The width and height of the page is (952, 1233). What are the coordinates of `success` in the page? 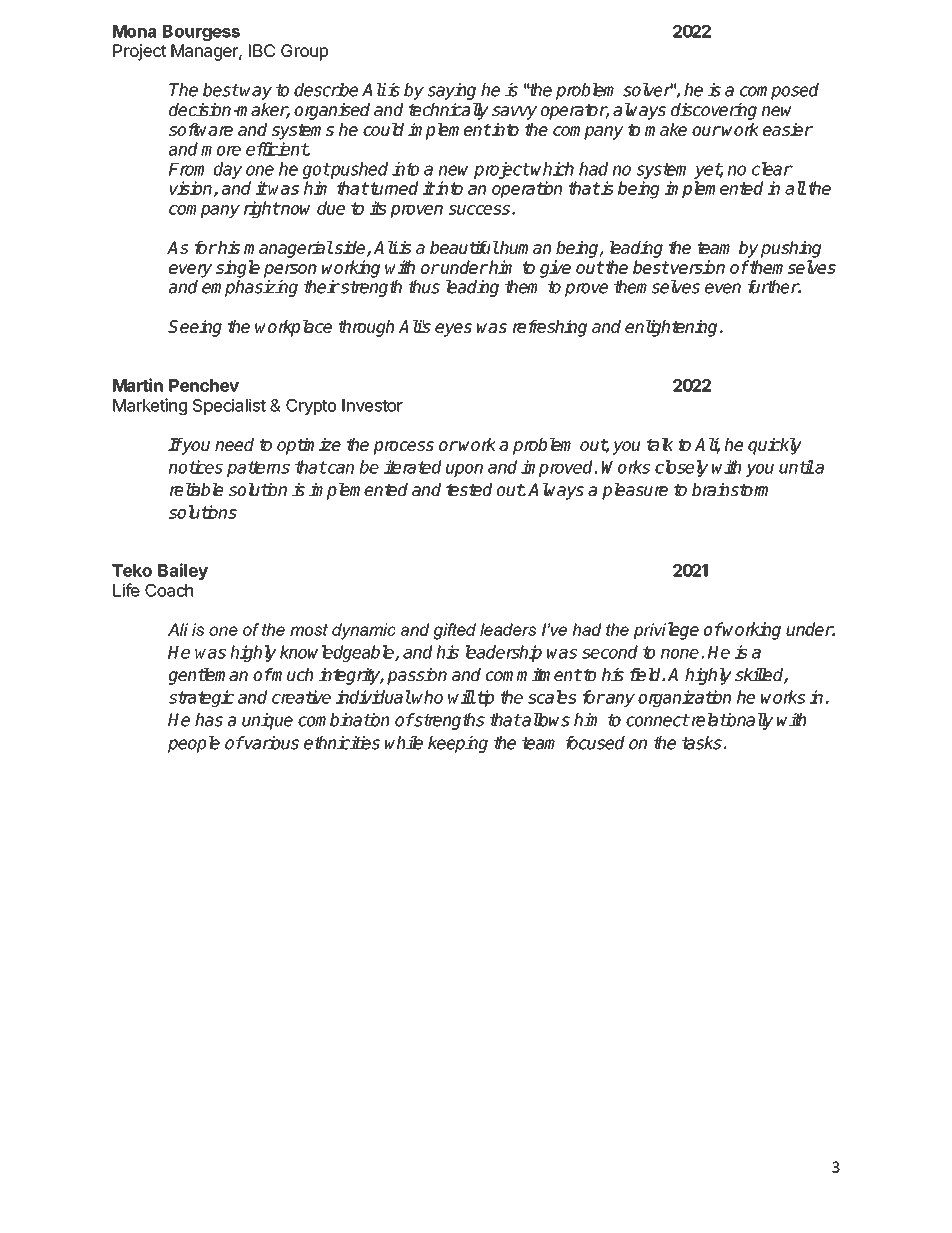 It's located at (479, 210).
